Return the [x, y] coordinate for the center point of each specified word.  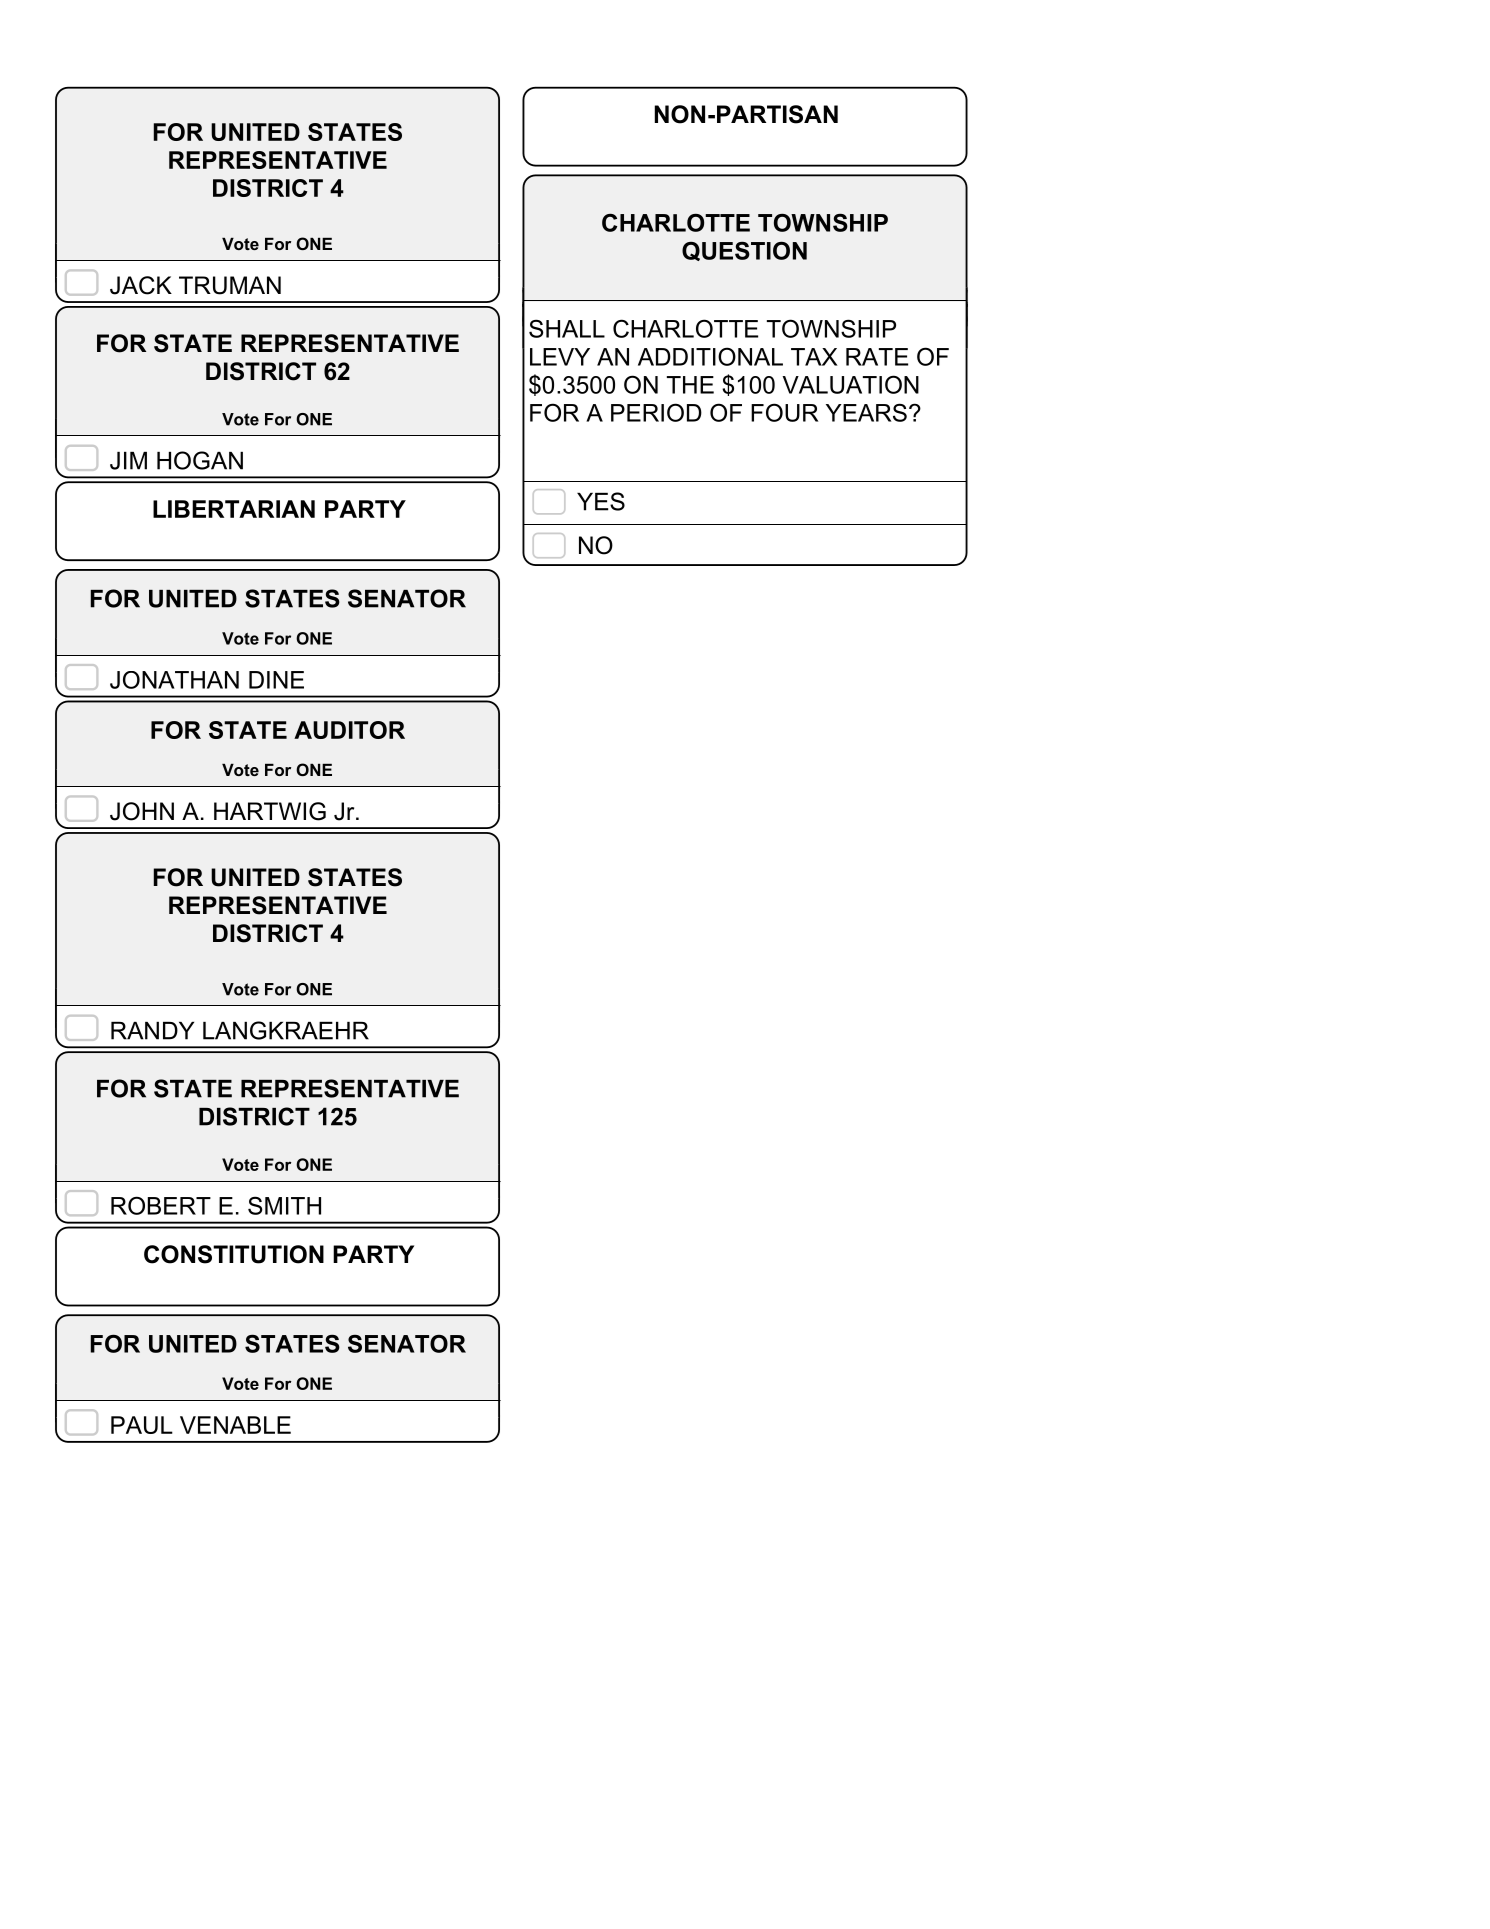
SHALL [567, 328]
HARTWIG [270, 811]
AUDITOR [349, 730]
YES [601, 501]
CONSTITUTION [234, 1254]
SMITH [284, 1205]
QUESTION [744, 251]
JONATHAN [174, 680]
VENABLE [235, 1425]
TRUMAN [230, 285]
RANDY [152, 1031]
